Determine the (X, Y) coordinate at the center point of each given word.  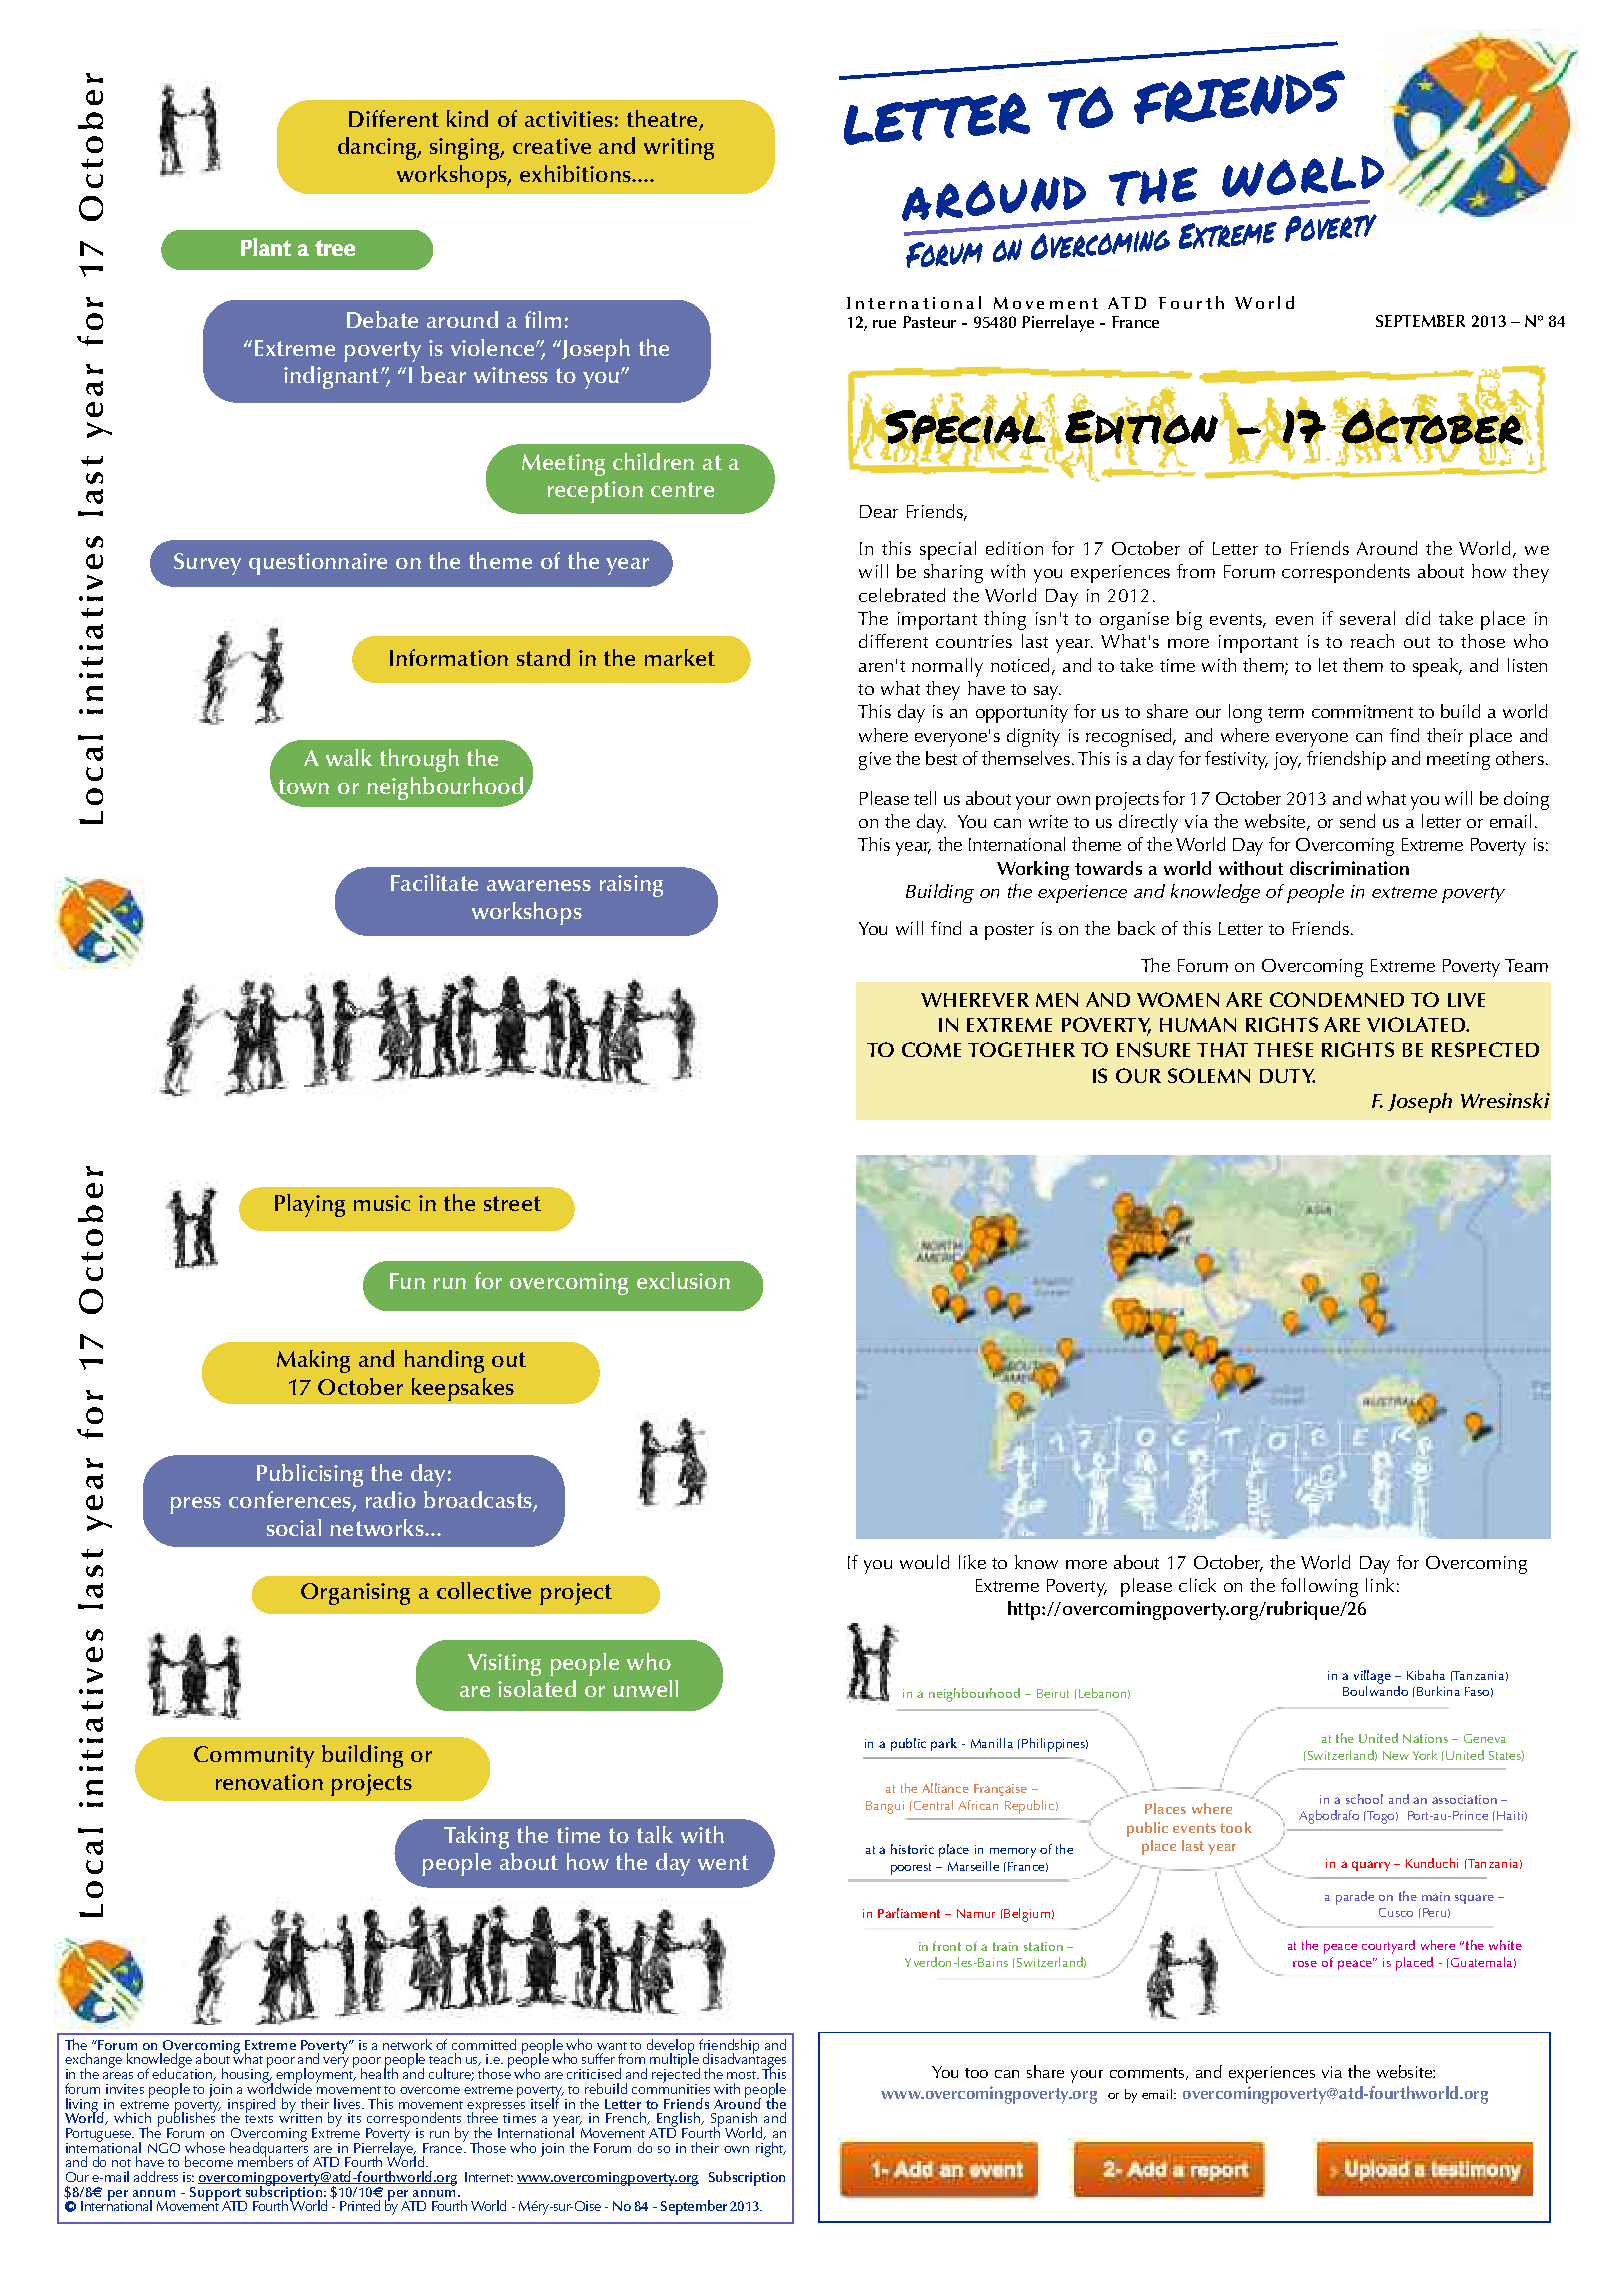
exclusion (683, 1280)
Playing (310, 1205)
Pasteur (929, 322)
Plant (266, 247)
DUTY (1287, 1076)
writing (679, 149)
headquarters (269, 2149)
